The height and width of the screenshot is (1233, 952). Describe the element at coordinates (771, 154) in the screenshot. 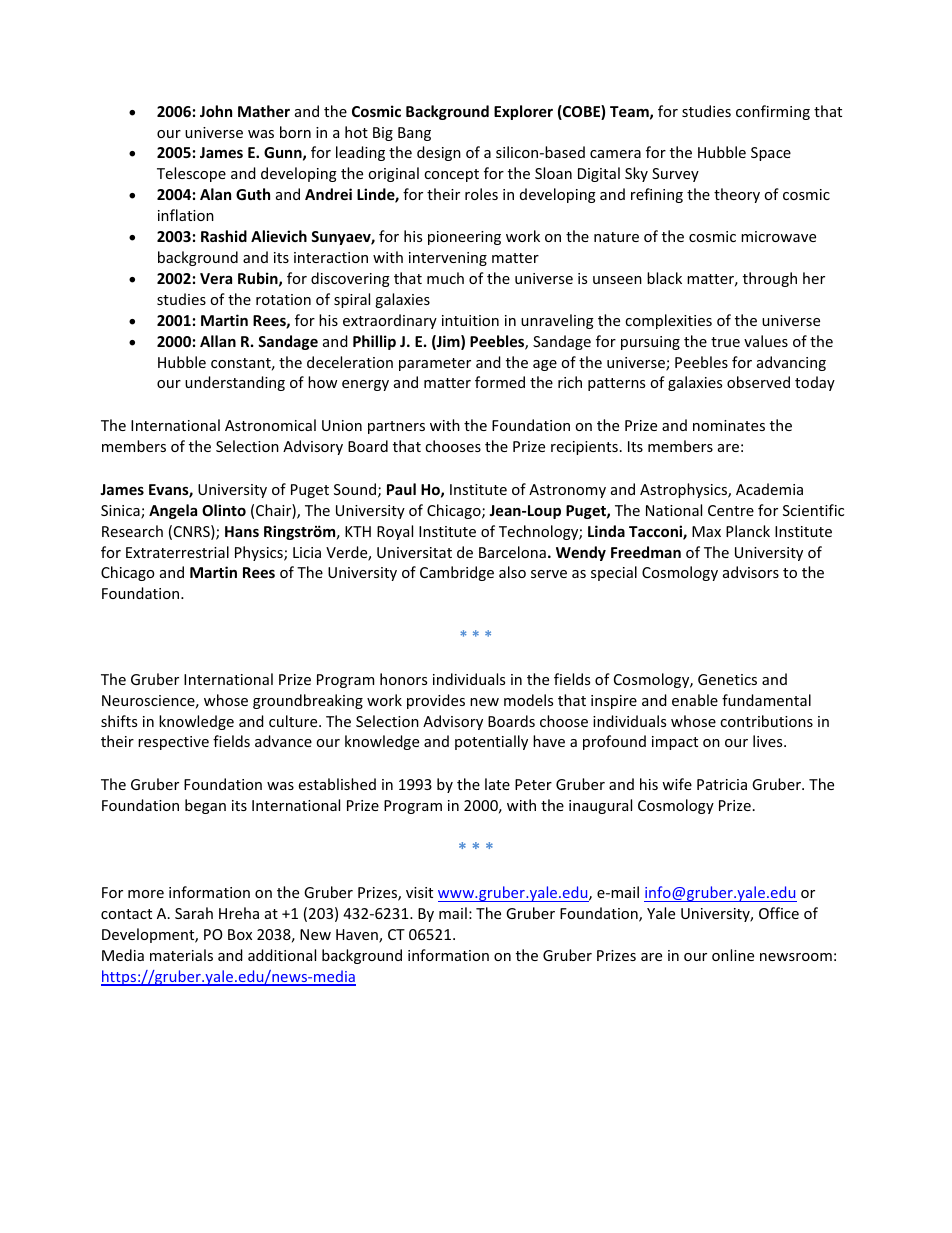

I see `Space` at that location.
